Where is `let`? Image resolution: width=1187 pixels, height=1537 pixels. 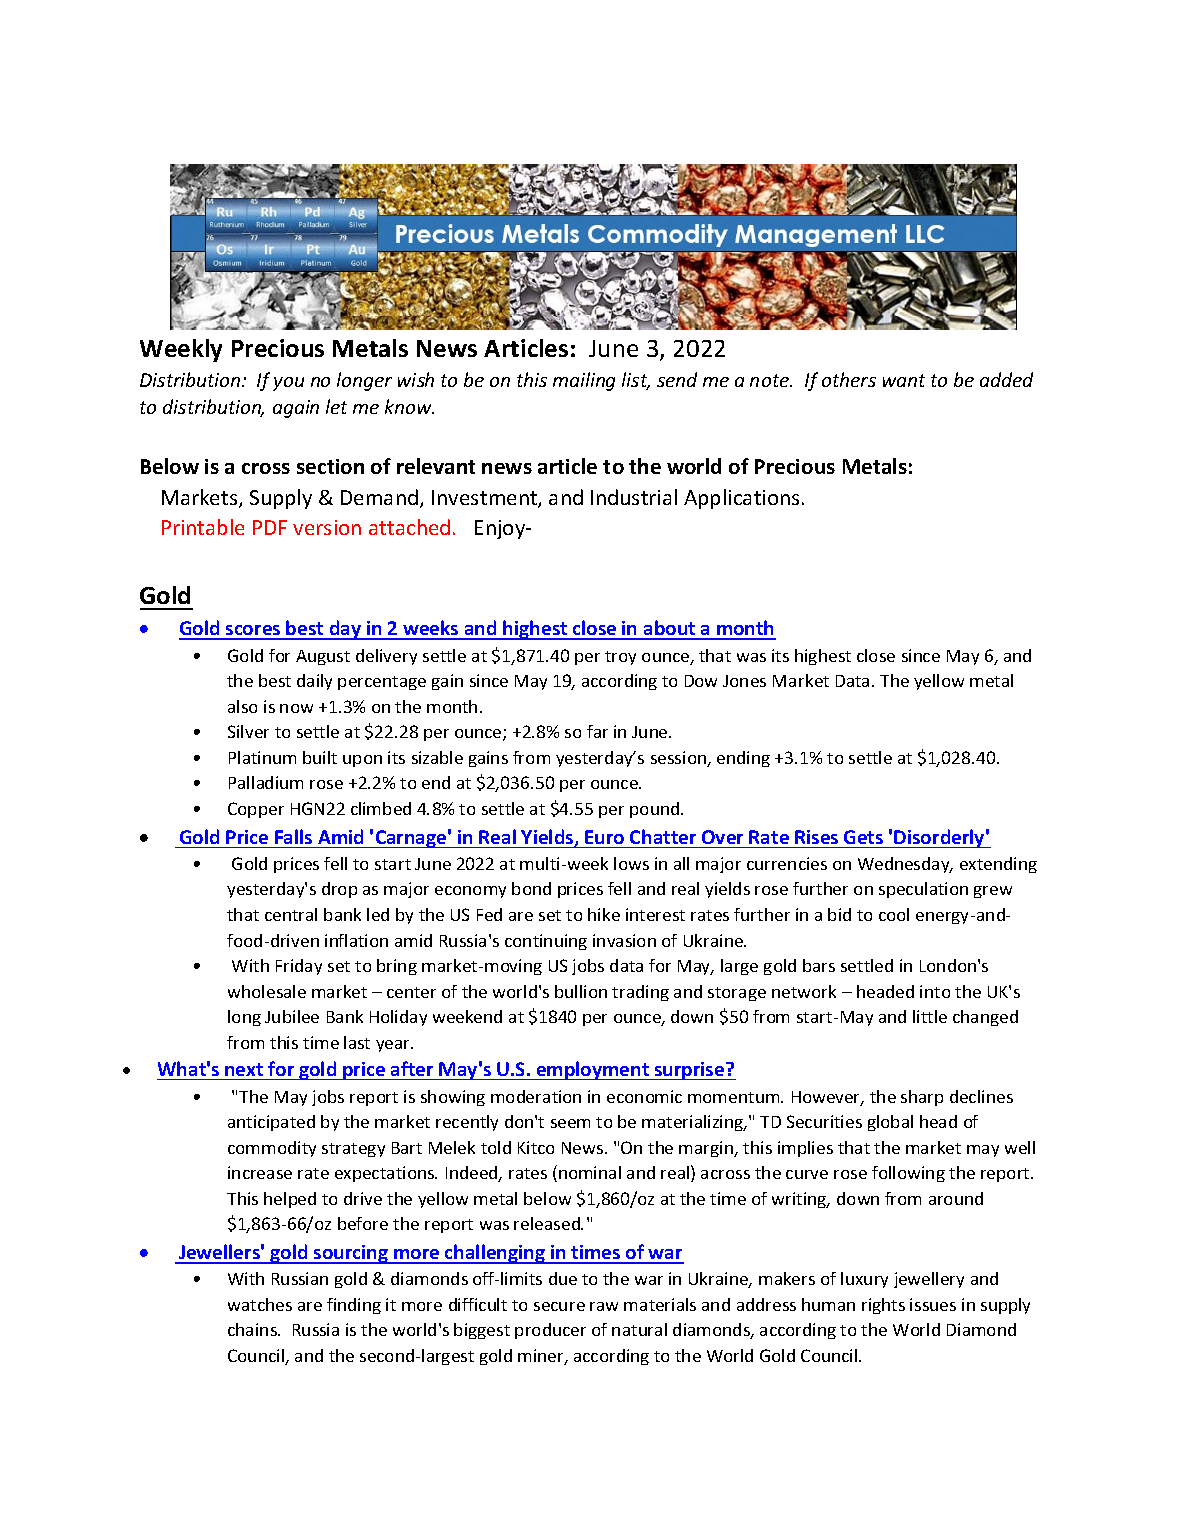 let is located at coordinates (336, 406).
